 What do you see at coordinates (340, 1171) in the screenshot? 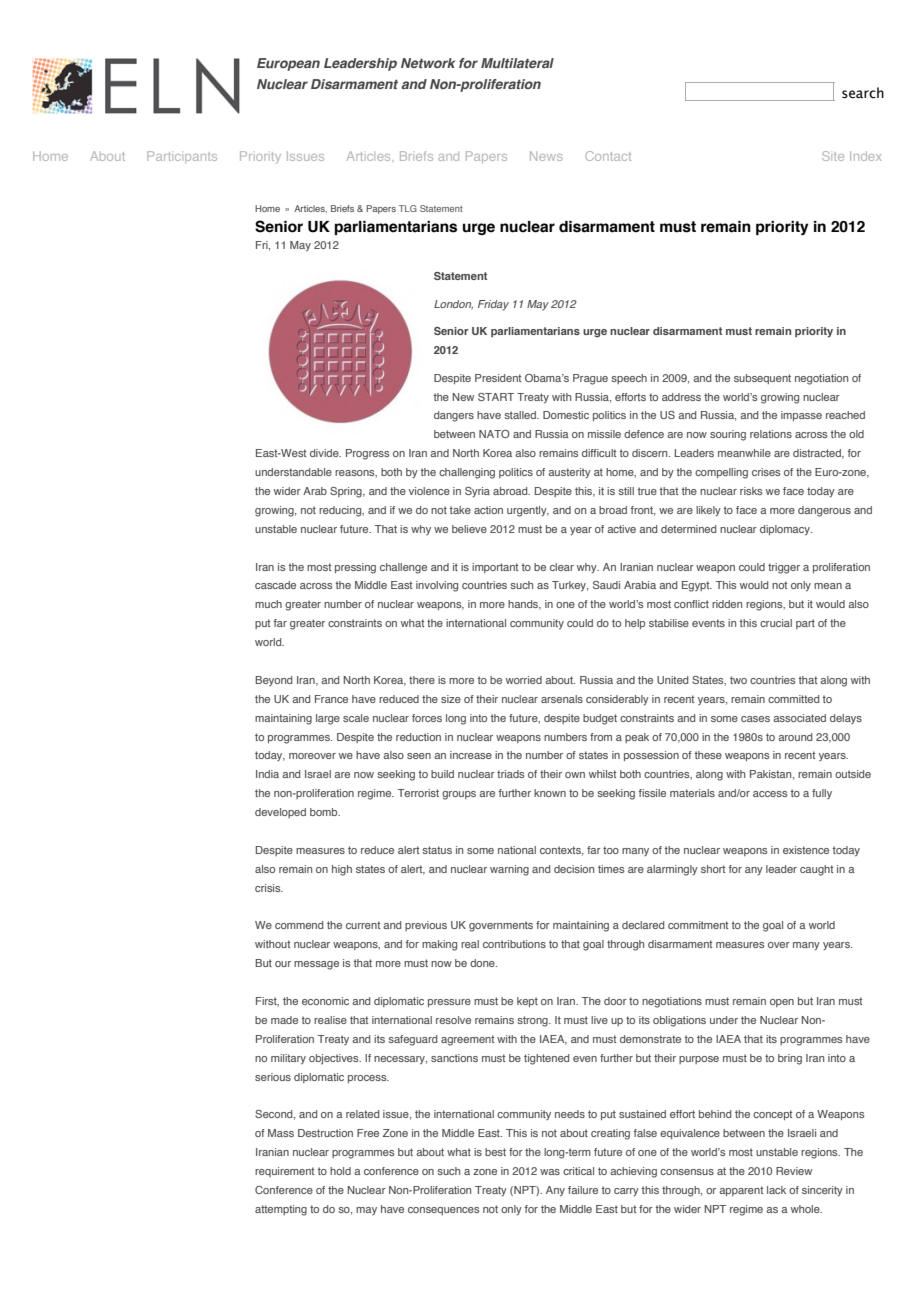
I see `hold` at bounding box center [340, 1171].
